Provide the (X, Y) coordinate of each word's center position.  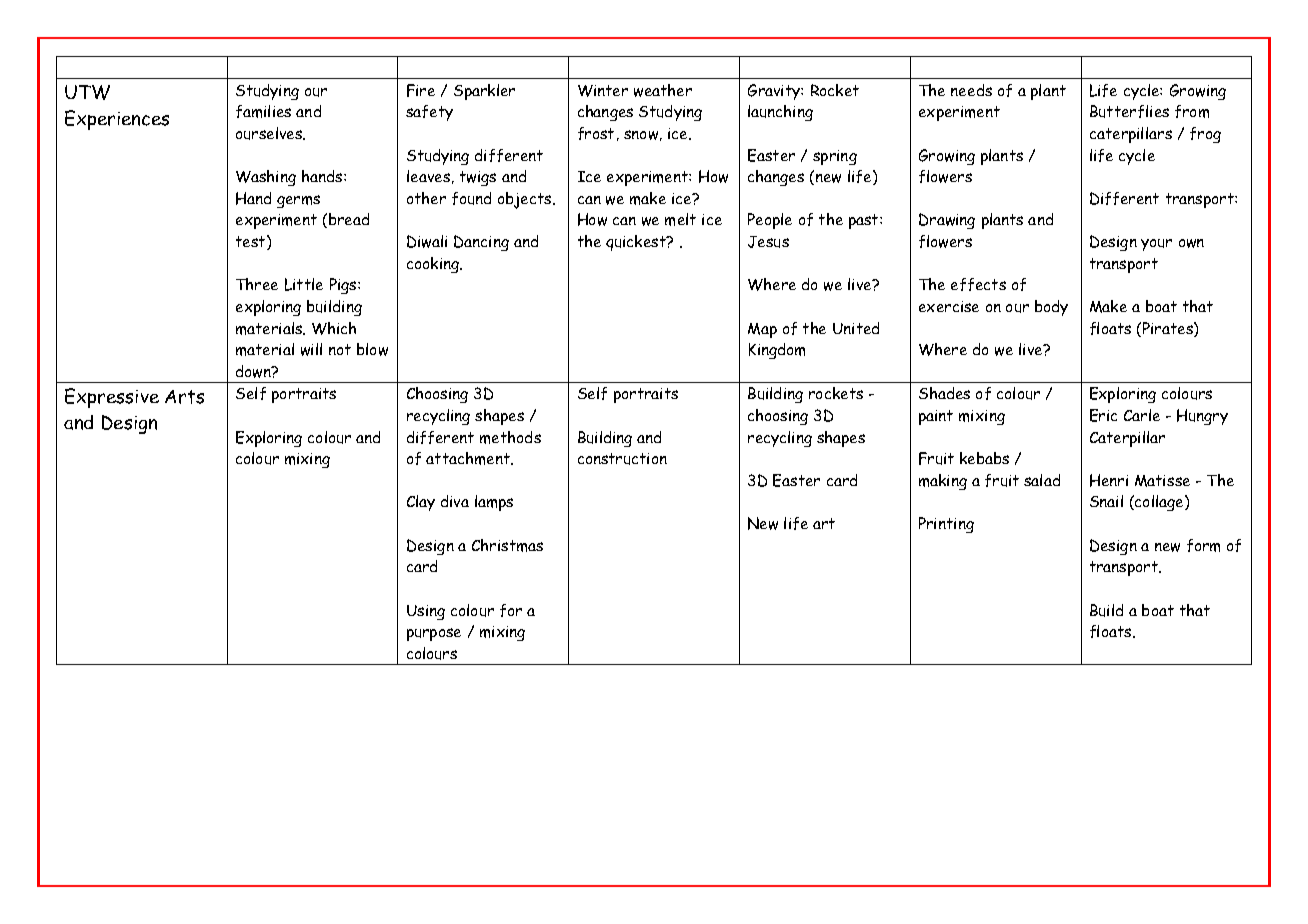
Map (762, 330)
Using (426, 612)
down (254, 371)
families (263, 111)
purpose (434, 634)
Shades (944, 393)
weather (663, 90)
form (1203, 545)
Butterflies (1129, 111)
